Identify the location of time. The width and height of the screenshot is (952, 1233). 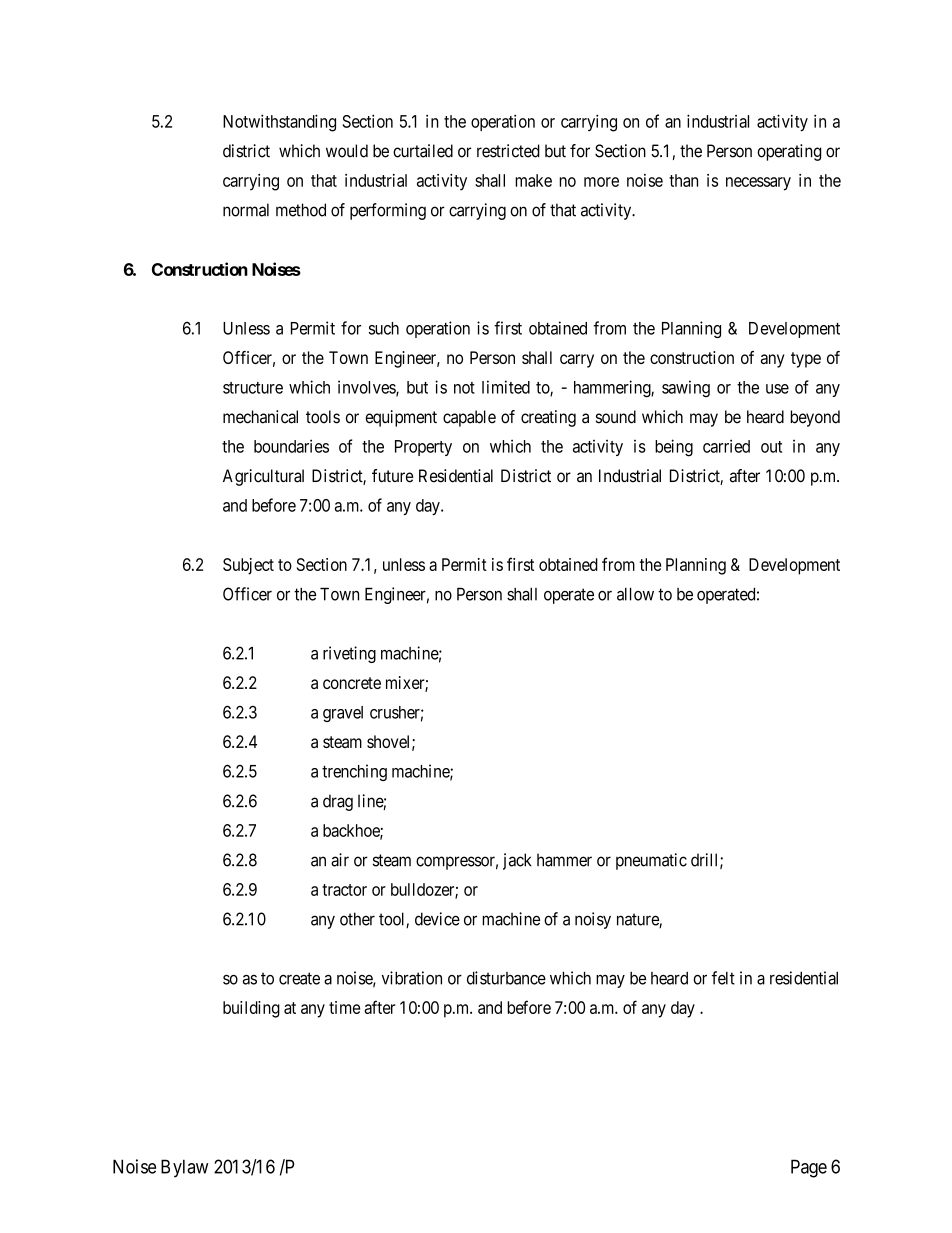
(344, 1007).
